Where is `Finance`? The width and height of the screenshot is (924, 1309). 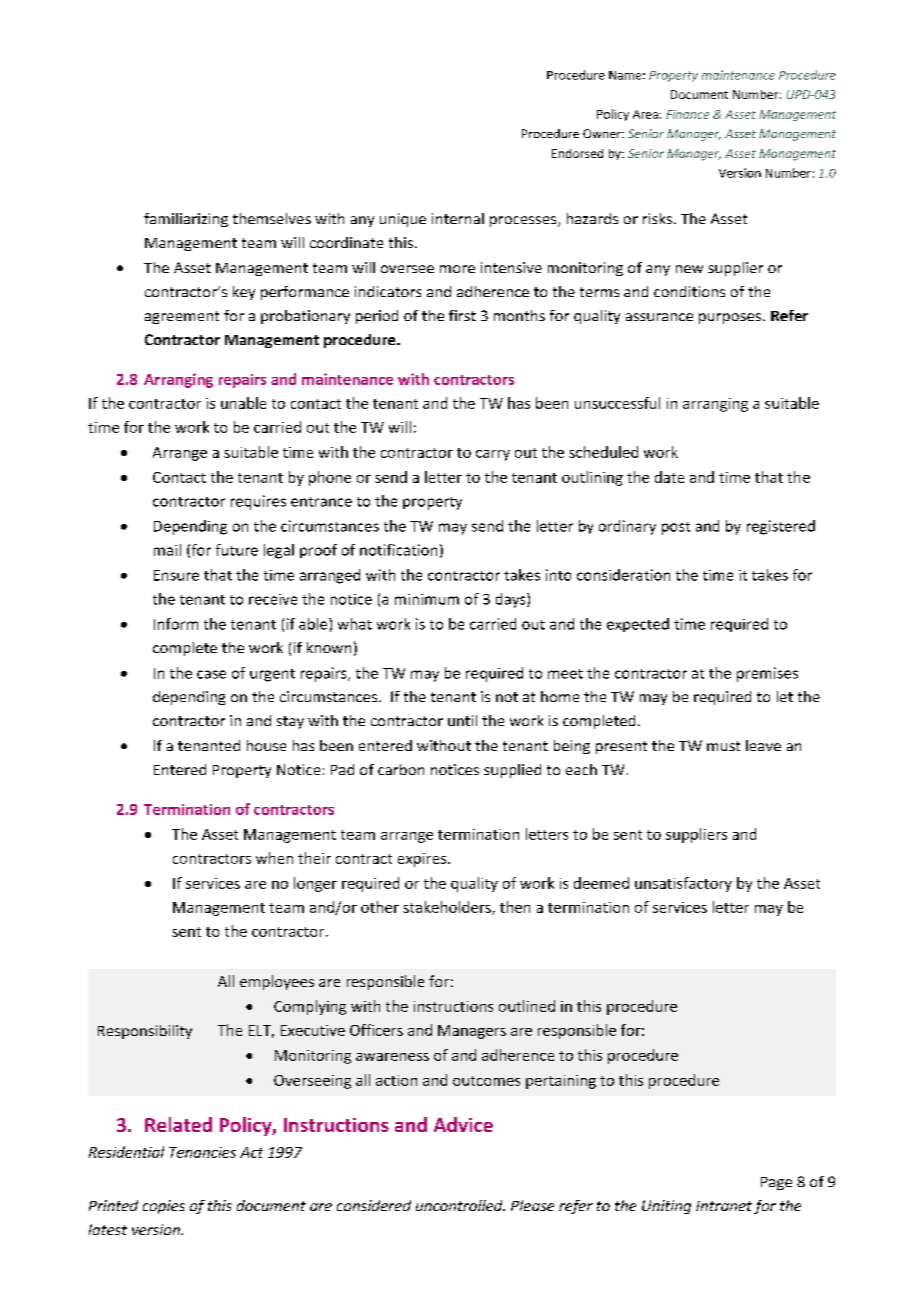
Finance is located at coordinates (687, 114).
